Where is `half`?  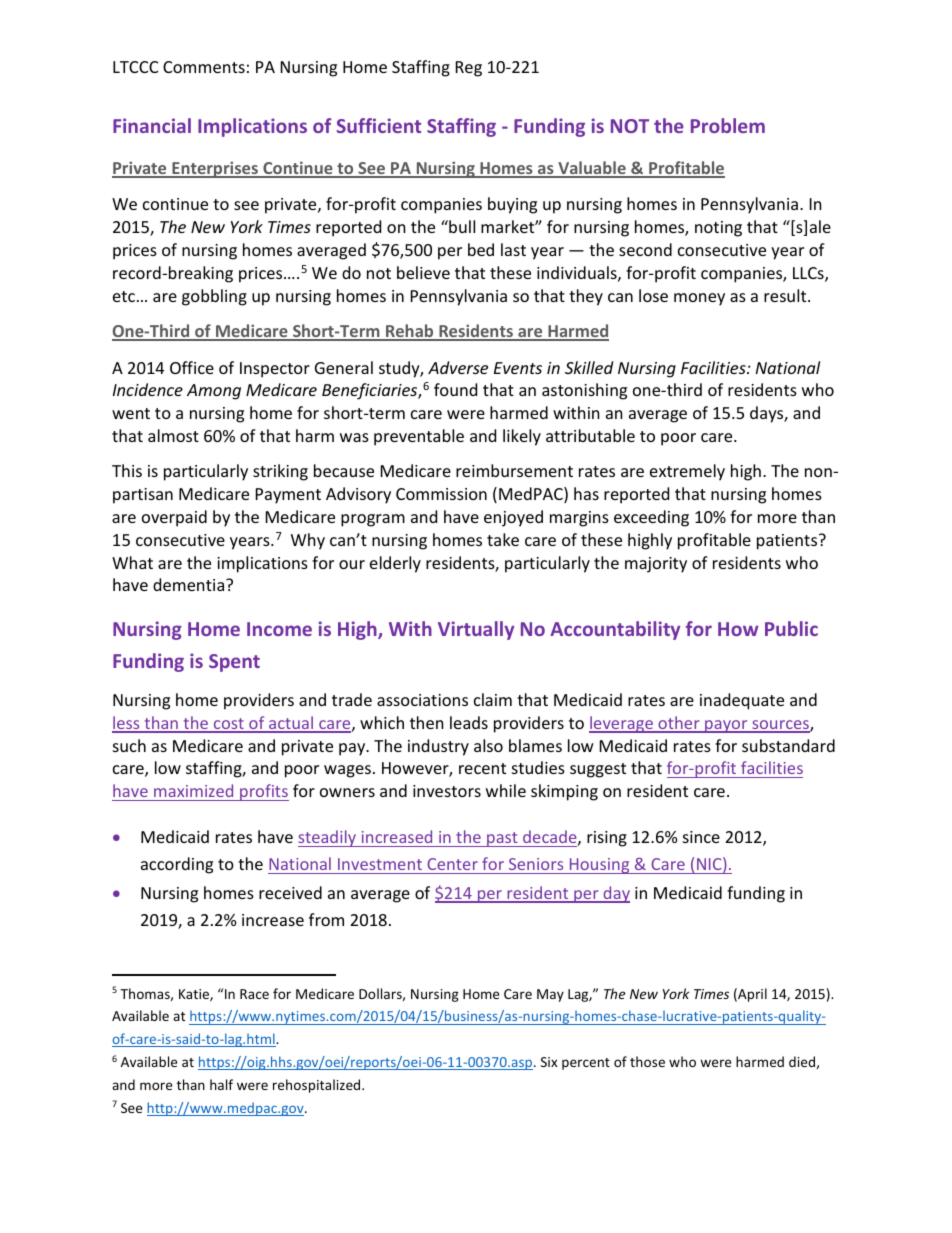 half is located at coordinates (221, 1084).
